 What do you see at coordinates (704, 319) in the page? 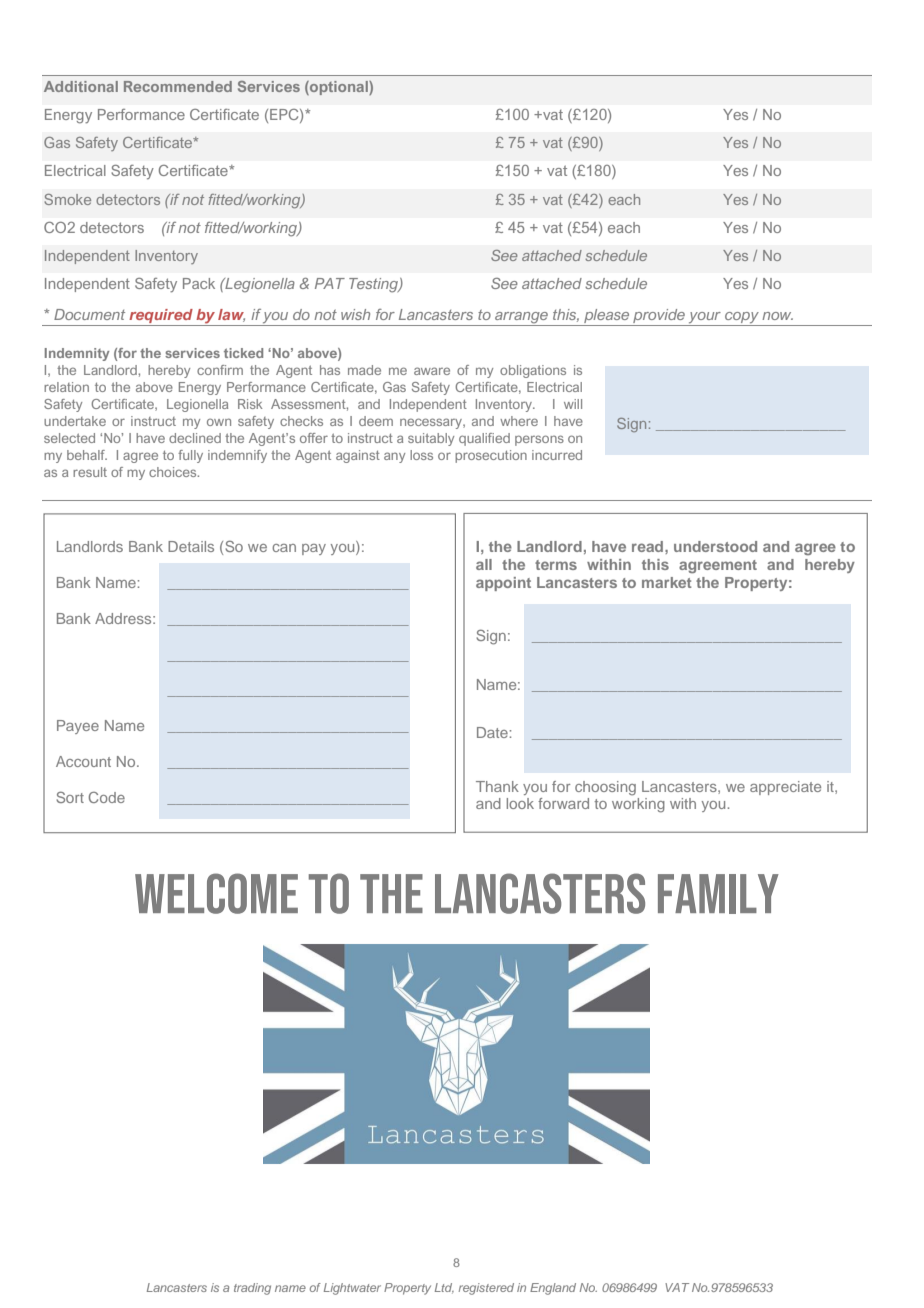
I see `your` at bounding box center [704, 319].
